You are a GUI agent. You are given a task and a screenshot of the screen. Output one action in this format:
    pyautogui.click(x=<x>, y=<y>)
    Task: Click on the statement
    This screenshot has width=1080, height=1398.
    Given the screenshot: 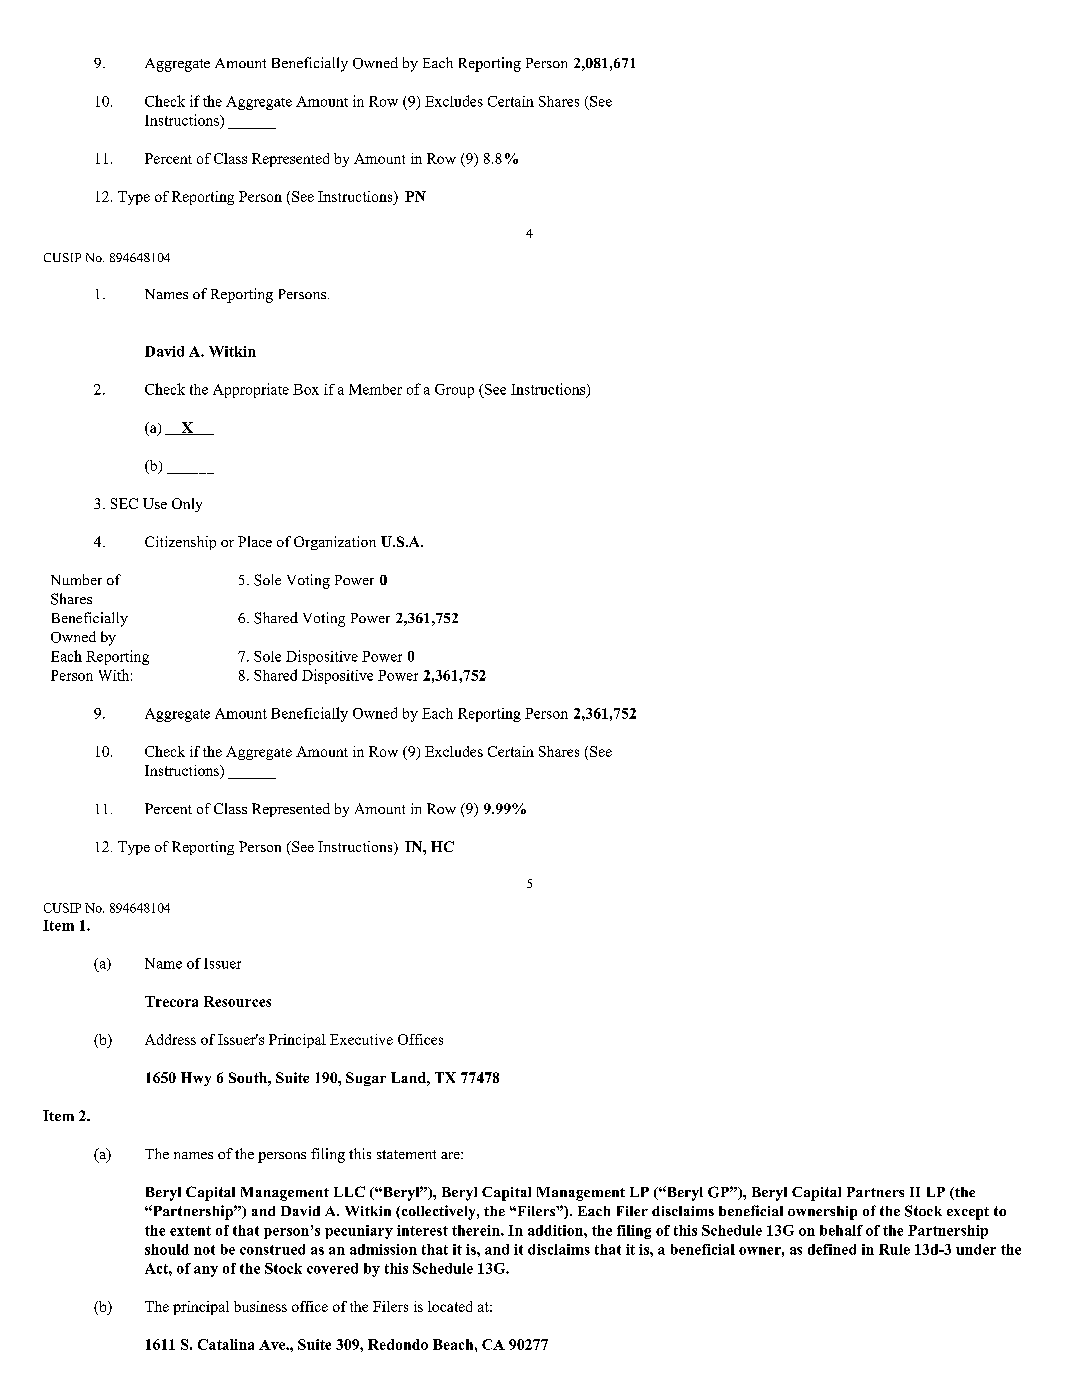 What is the action you would take?
    pyautogui.click(x=406, y=1154)
